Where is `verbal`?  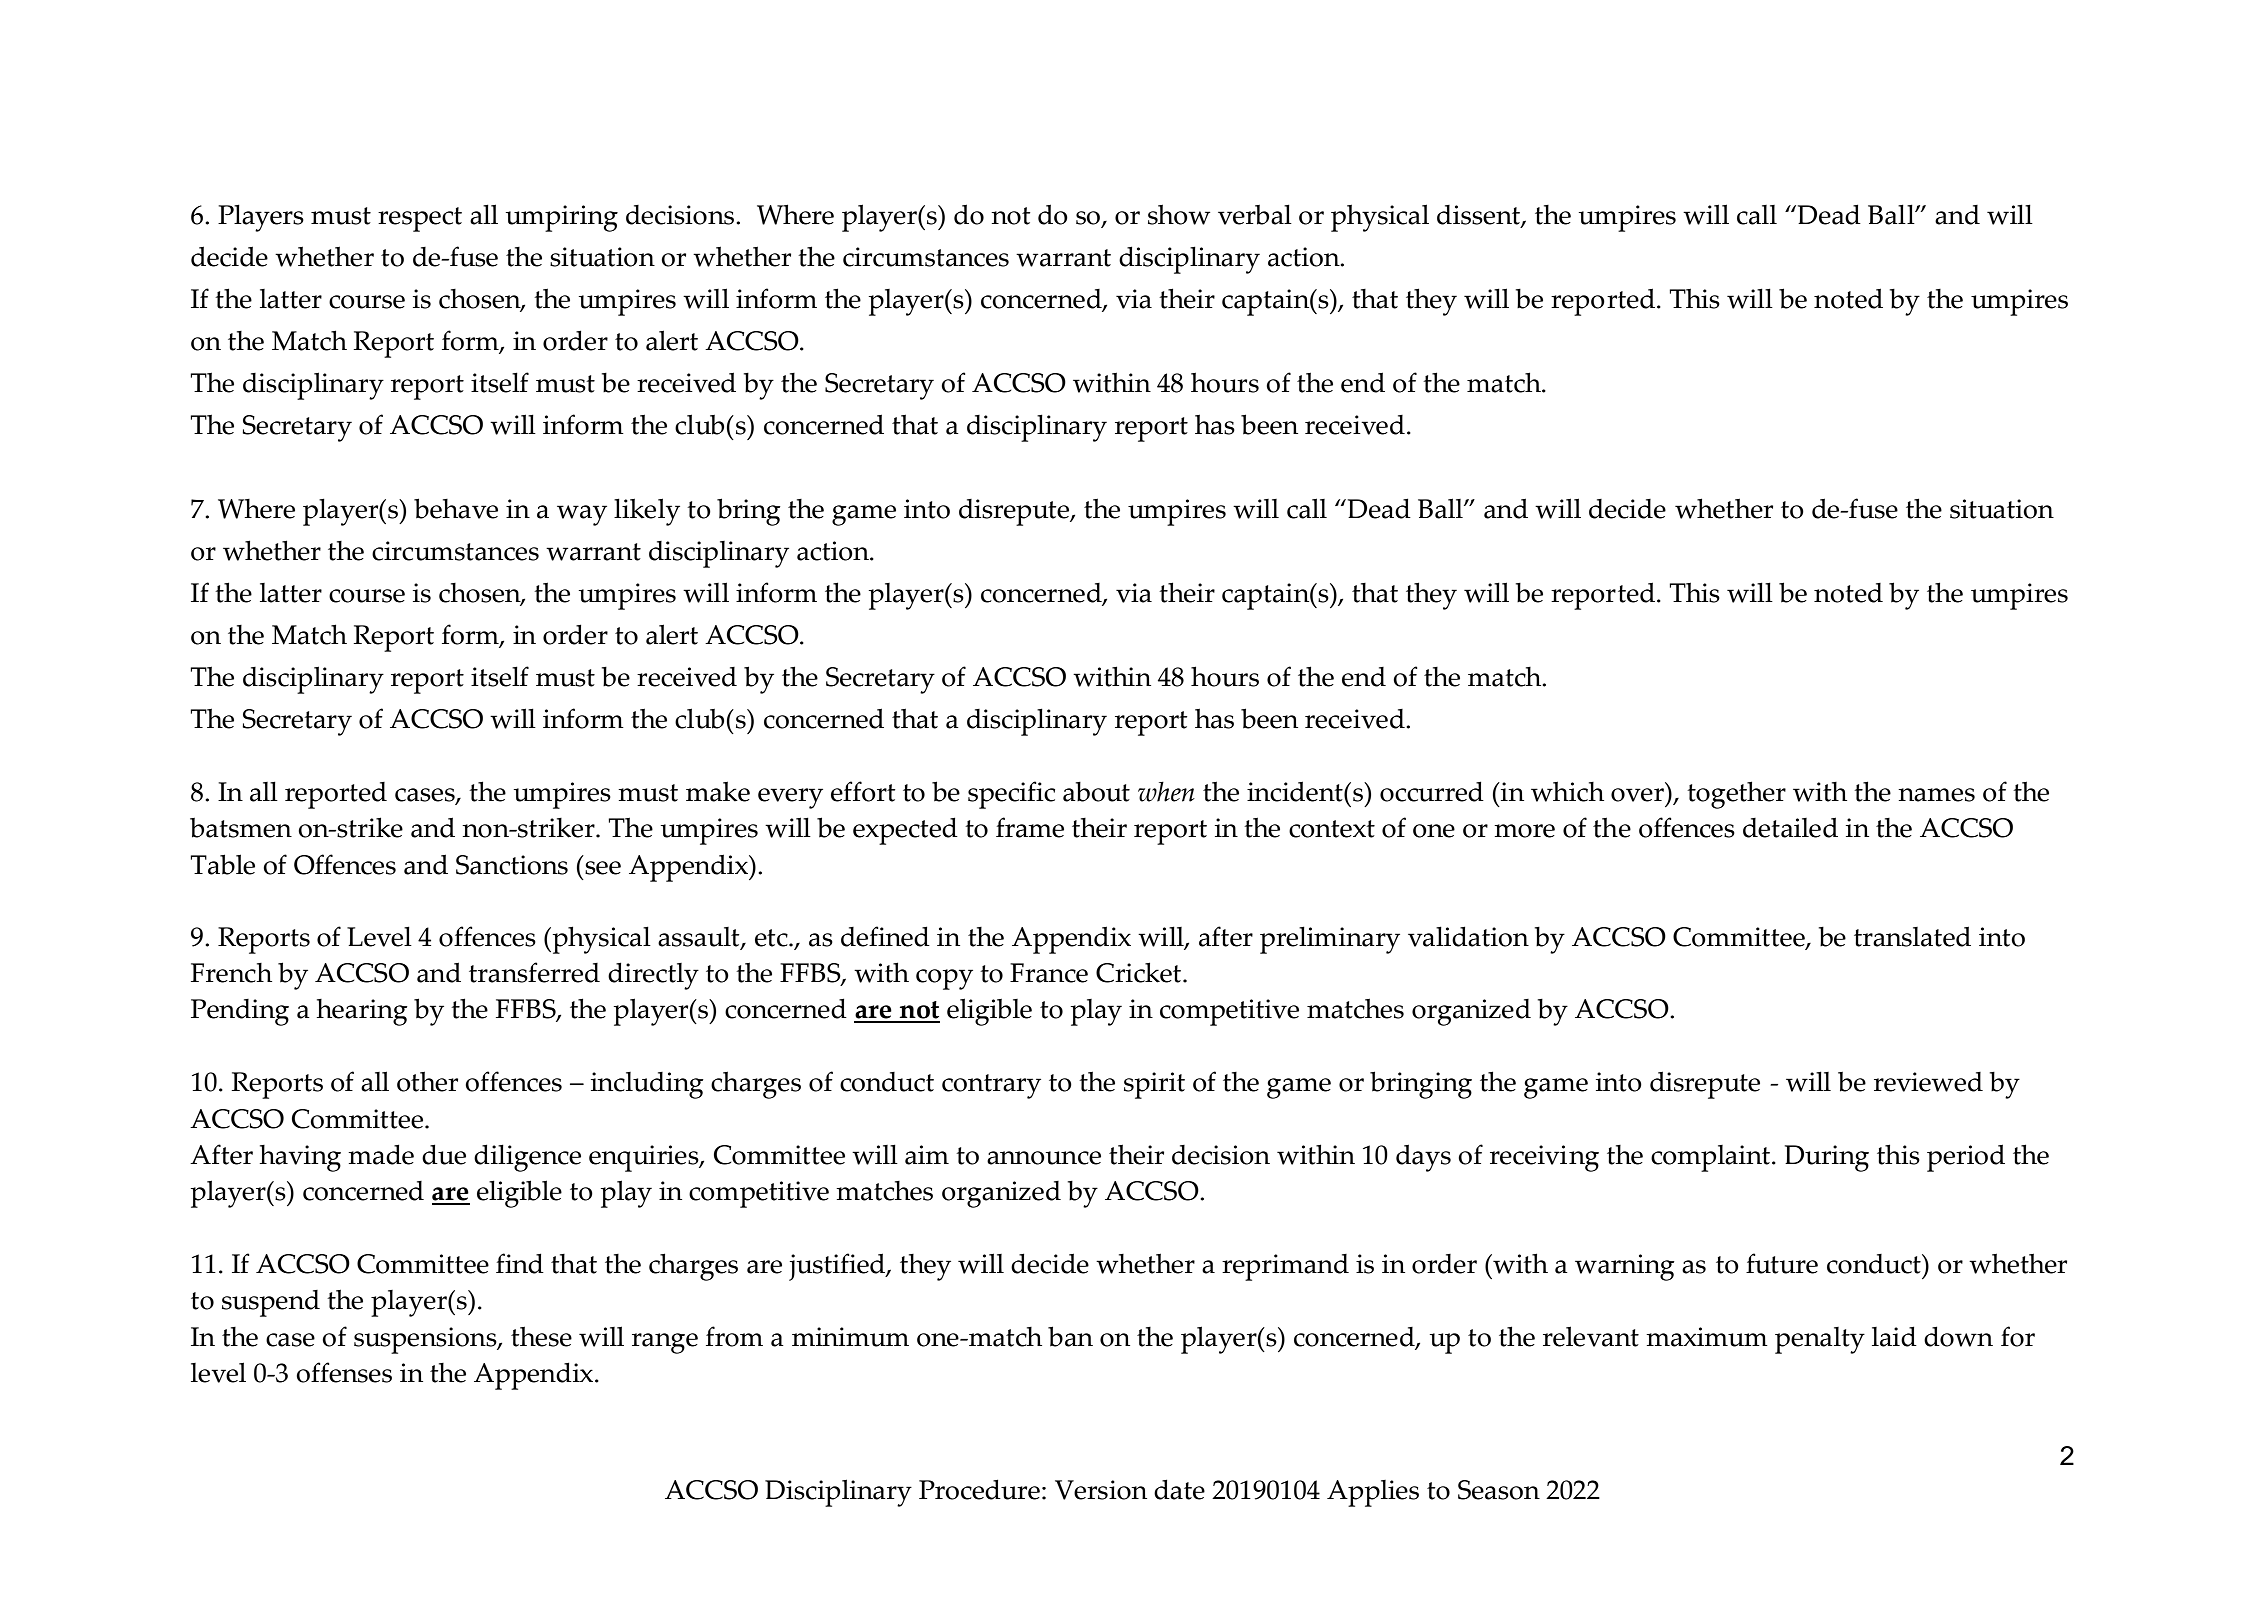
verbal is located at coordinates (1255, 214).
